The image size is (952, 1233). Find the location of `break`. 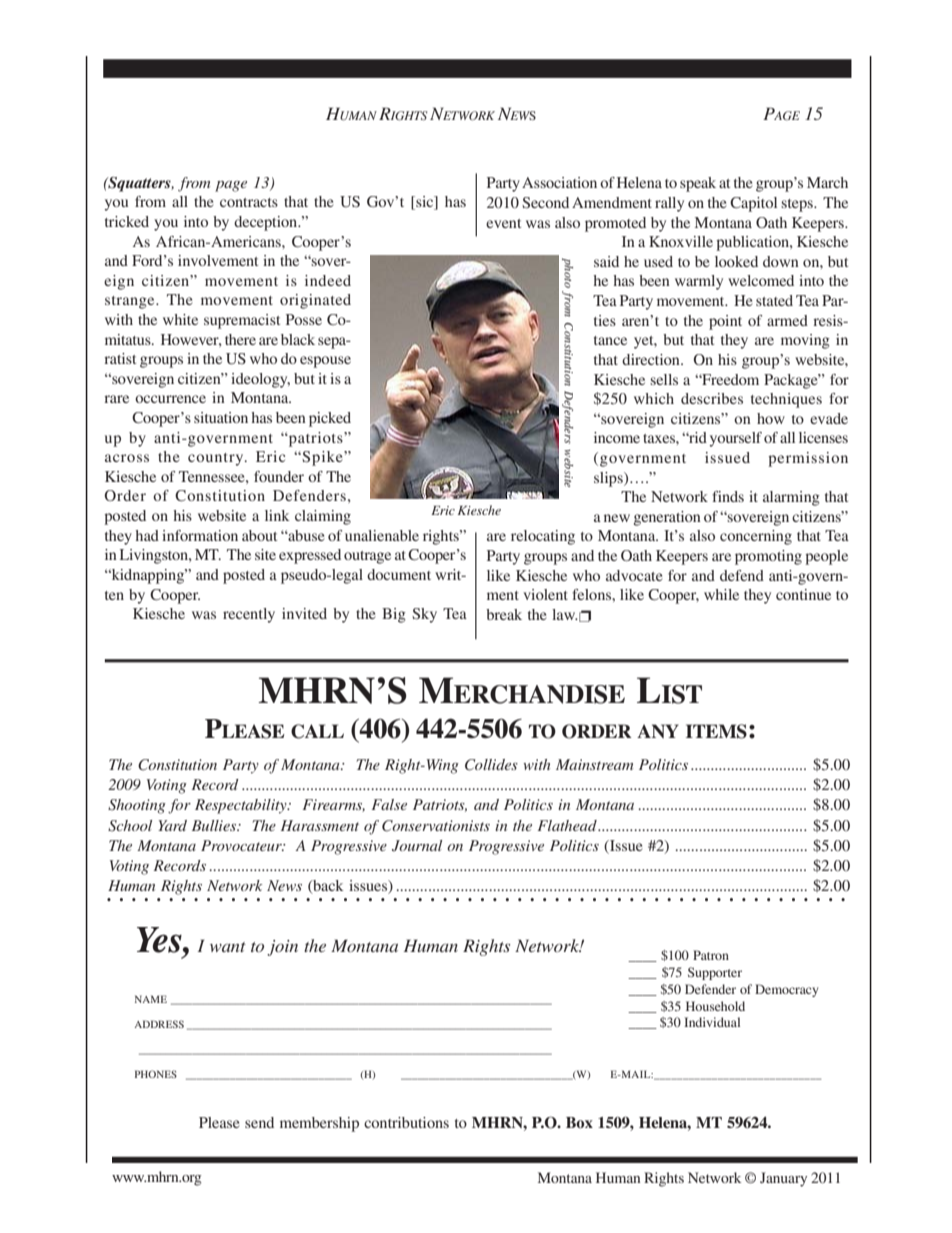

break is located at coordinates (504, 614).
